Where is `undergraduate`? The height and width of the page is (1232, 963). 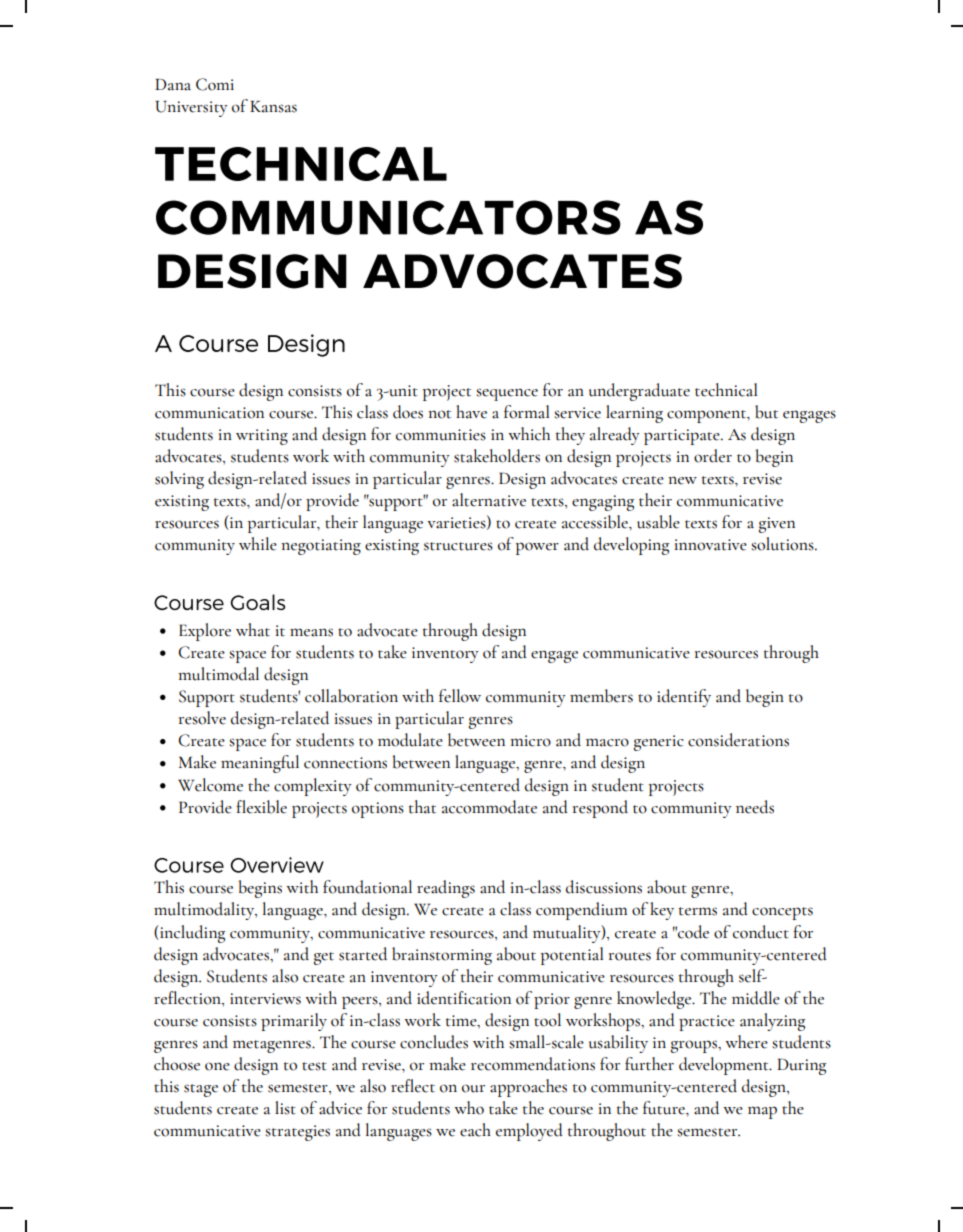
undergraduate is located at coordinates (639, 392).
